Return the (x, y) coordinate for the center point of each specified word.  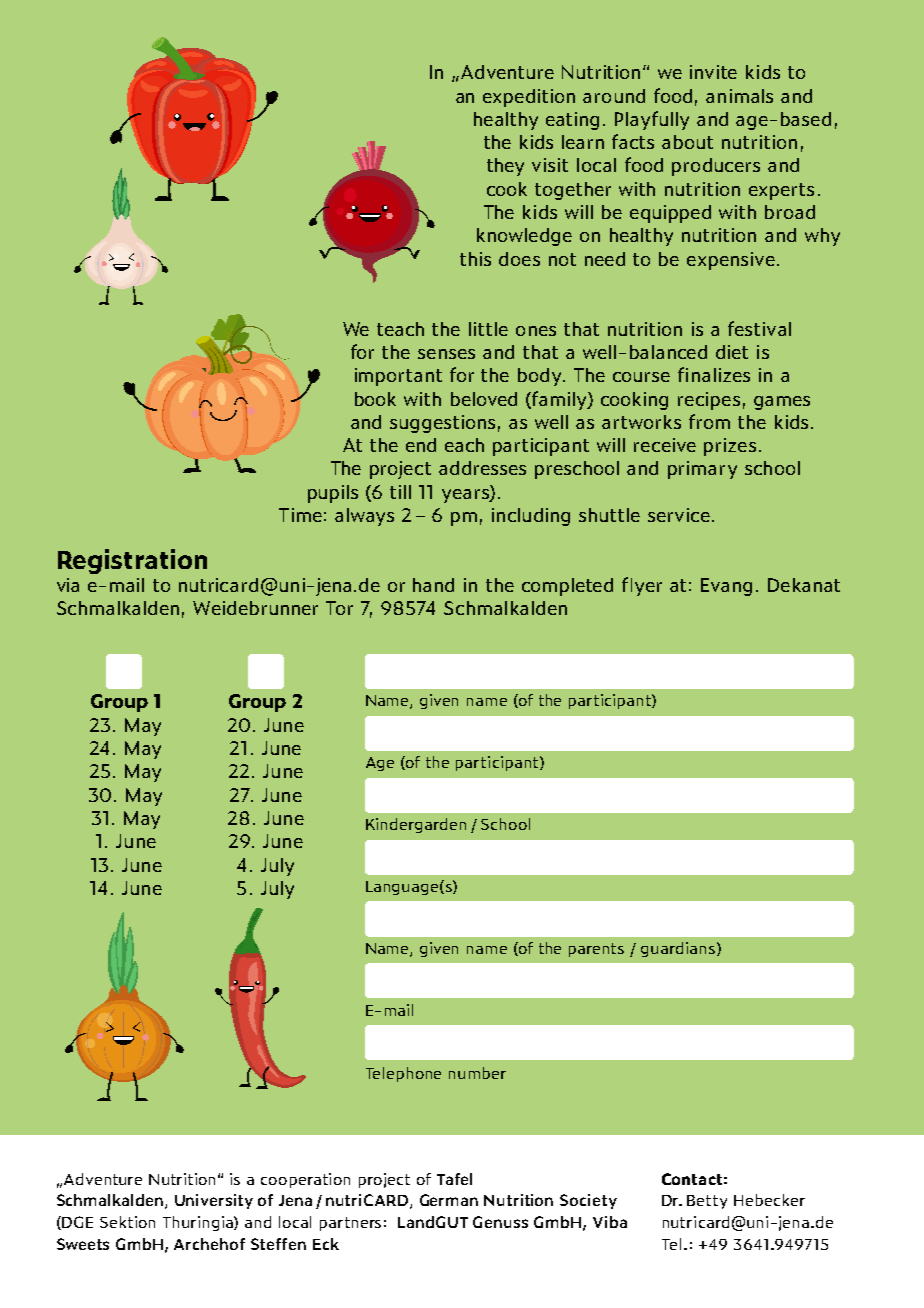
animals (739, 96)
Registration (132, 561)
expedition (529, 98)
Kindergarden (416, 825)
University (214, 1201)
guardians (679, 949)
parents (596, 950)
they (505, 167)
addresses (482, 468)
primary (702, 470)
